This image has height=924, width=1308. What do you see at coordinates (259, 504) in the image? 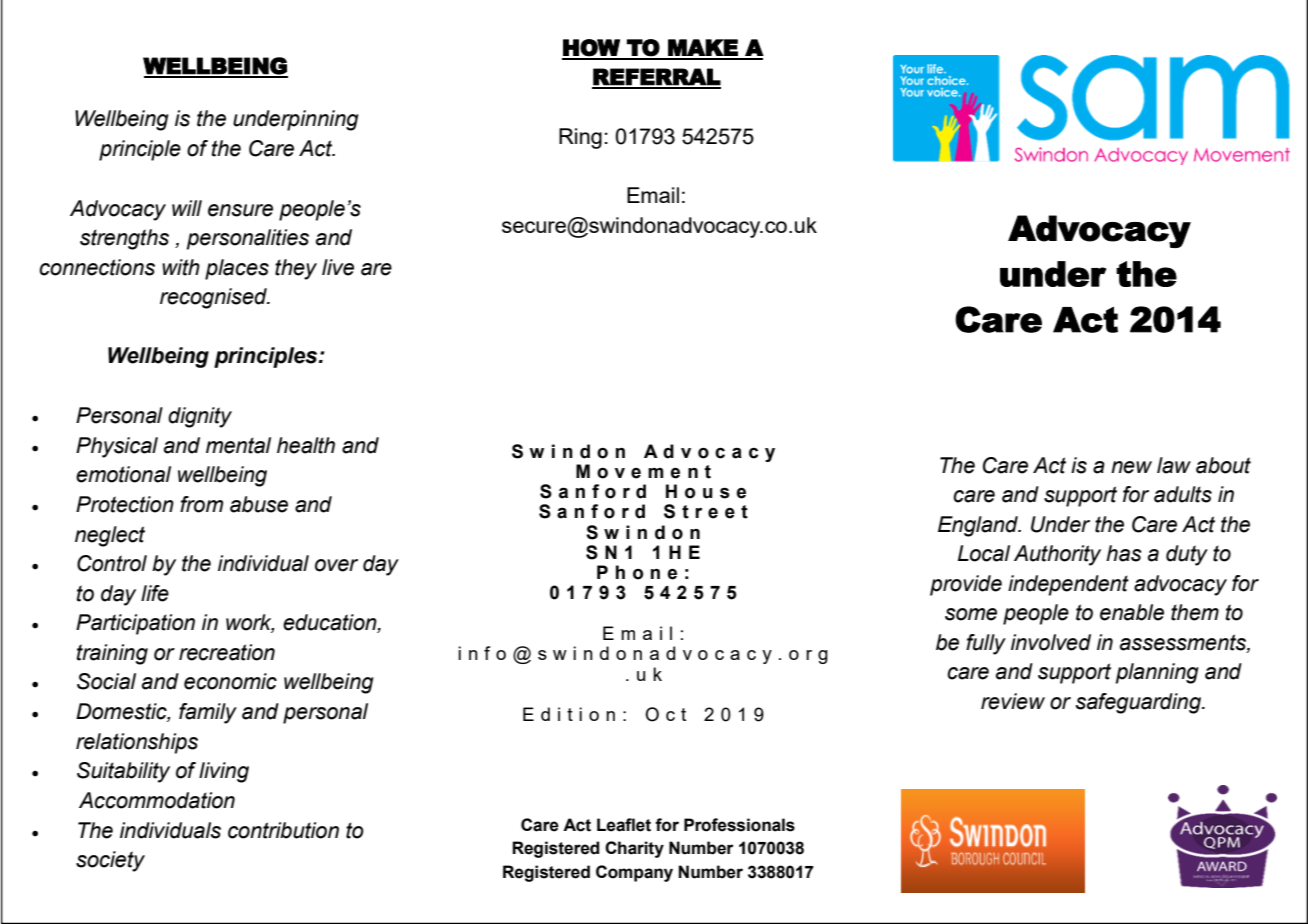
I see `abuse` at bounding box center [259, 504].
